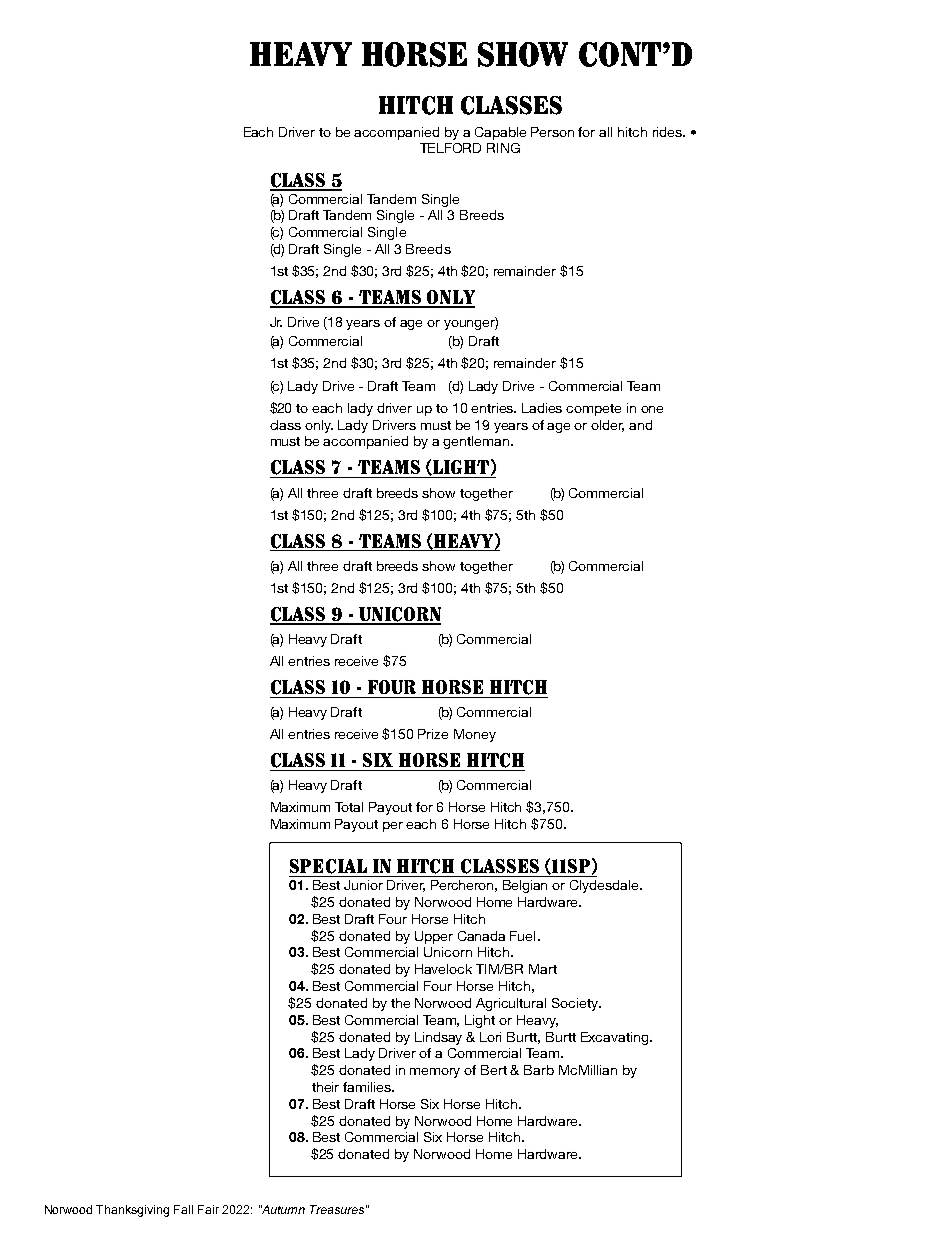  I want to click on Barb, so click(539, 1070).
